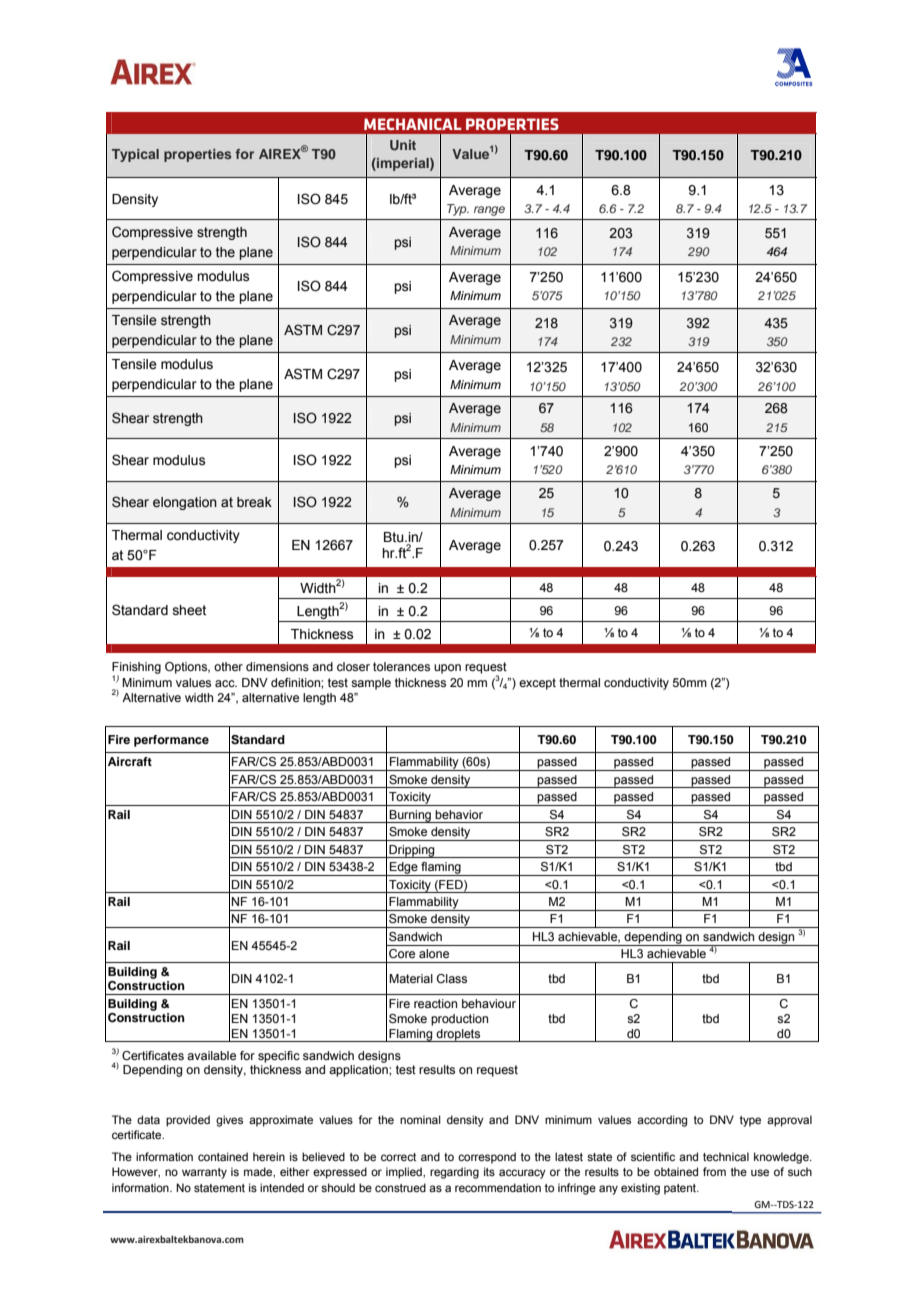  What do you see at coordinates (228, 666) in the document?
I see `other` at bounding box center [228, 666].
